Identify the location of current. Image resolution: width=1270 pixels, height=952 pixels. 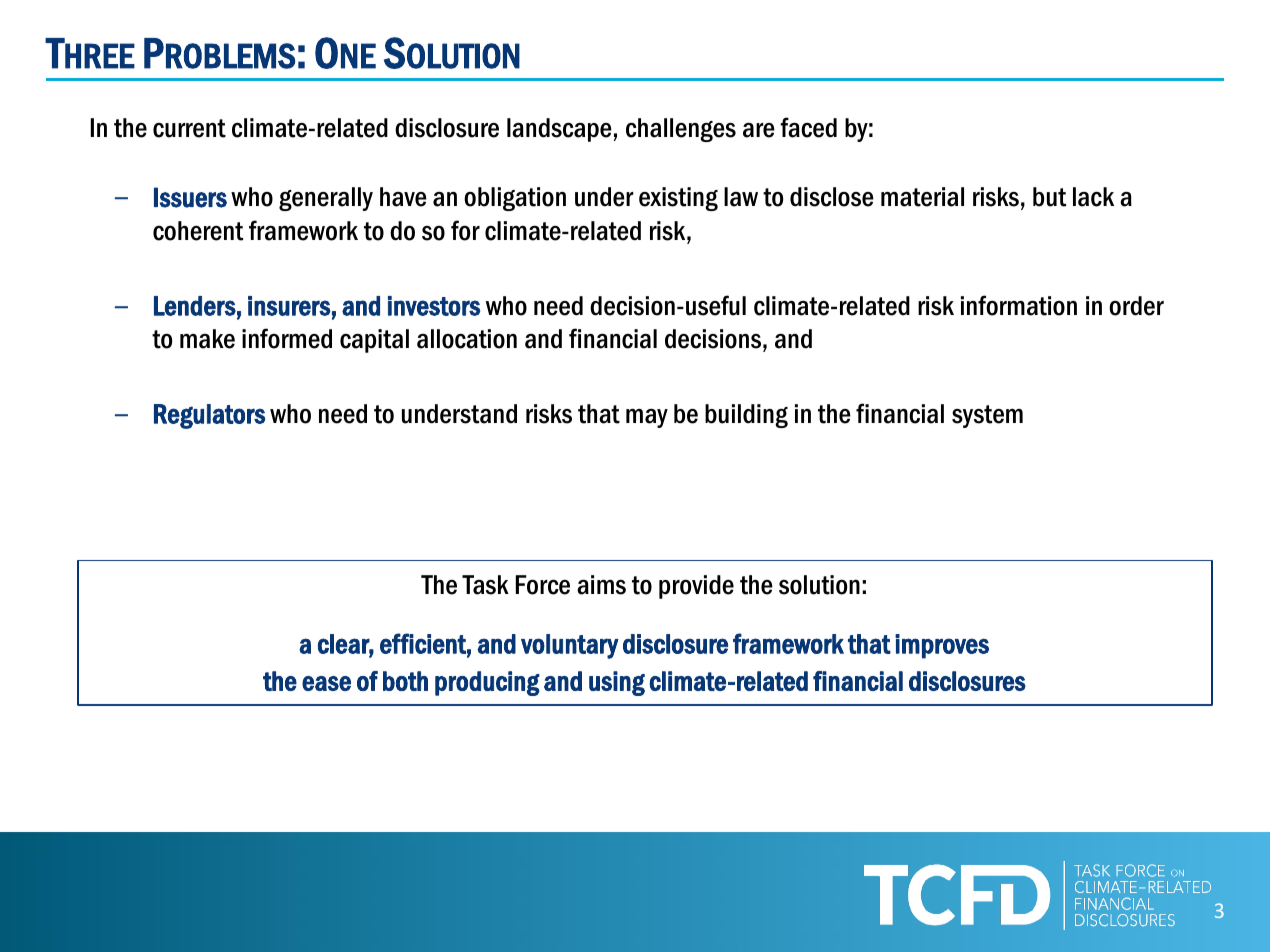
(189, 128).
